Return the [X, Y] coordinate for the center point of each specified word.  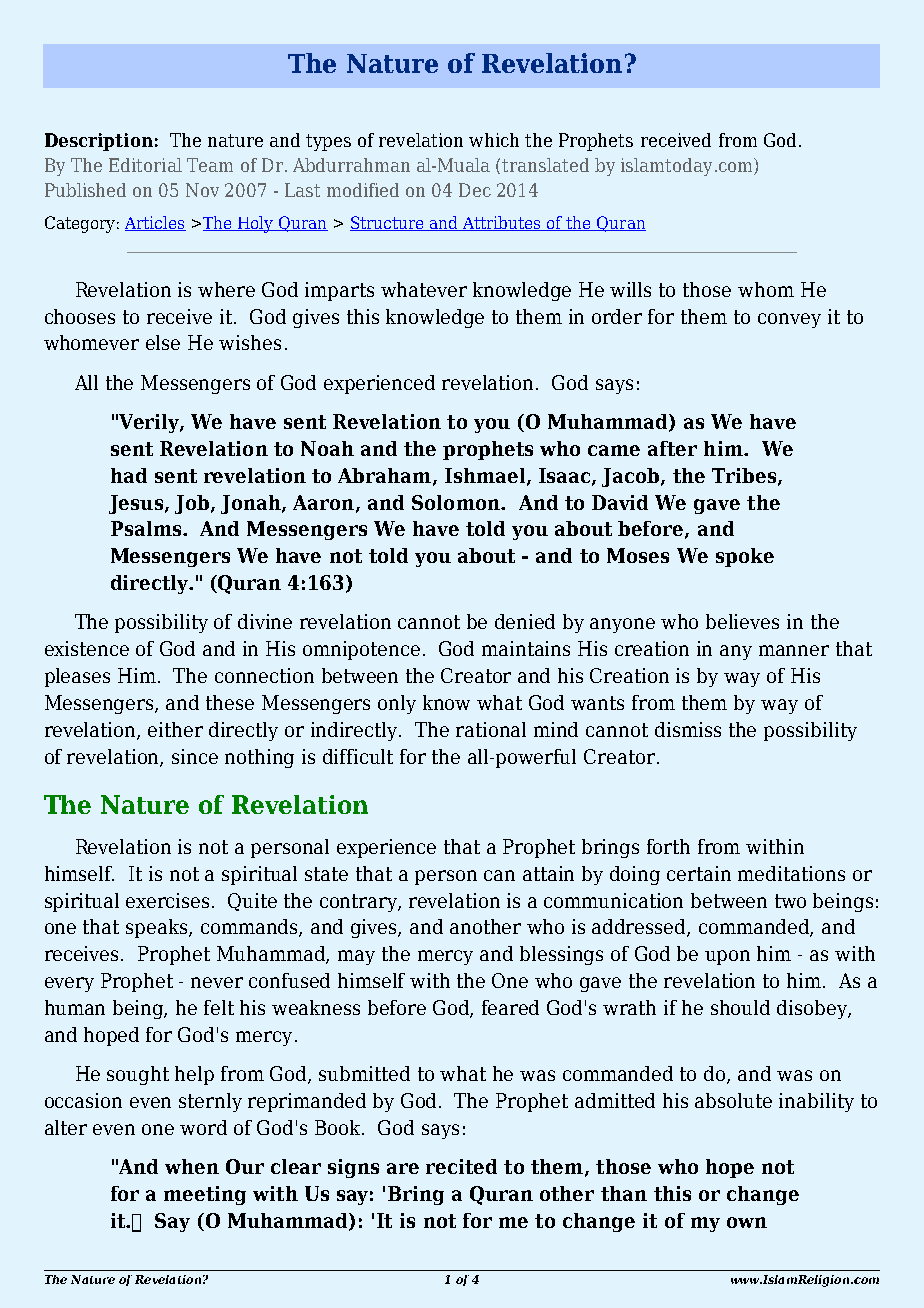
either [175, 729]
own [747, 1222]
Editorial [145, 165]
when [192, 1166]
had [129, 475]
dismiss [688, 729]
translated [545, 165]
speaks [158, 928]
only [397, 704]
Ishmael [486, 476]
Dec [475, 190]
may [356, 957]
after [672, 448]
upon [727, 957]
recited [461, 1166]
